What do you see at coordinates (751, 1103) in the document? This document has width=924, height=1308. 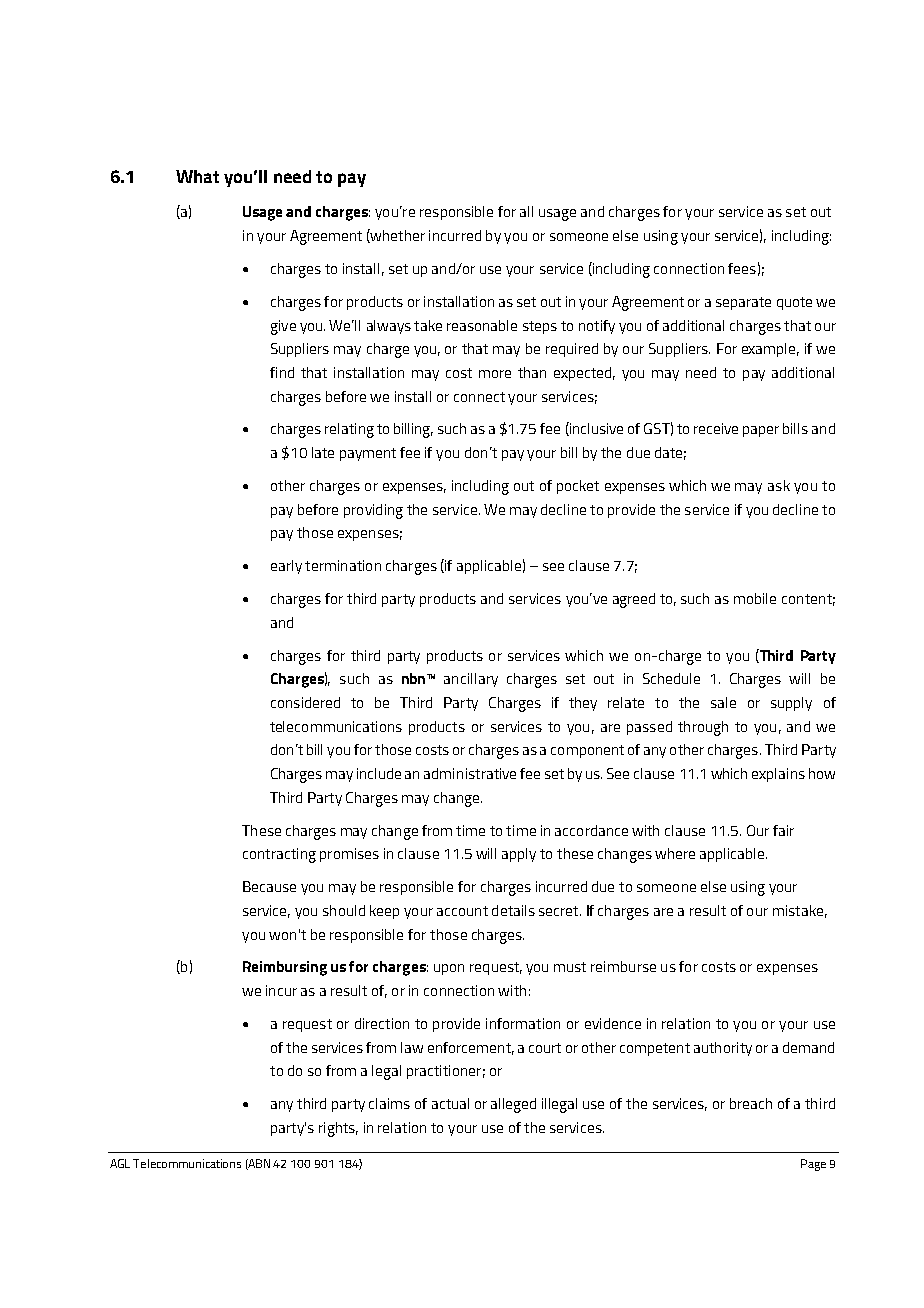 I see `breach` at bounding box center [751, 1103].
